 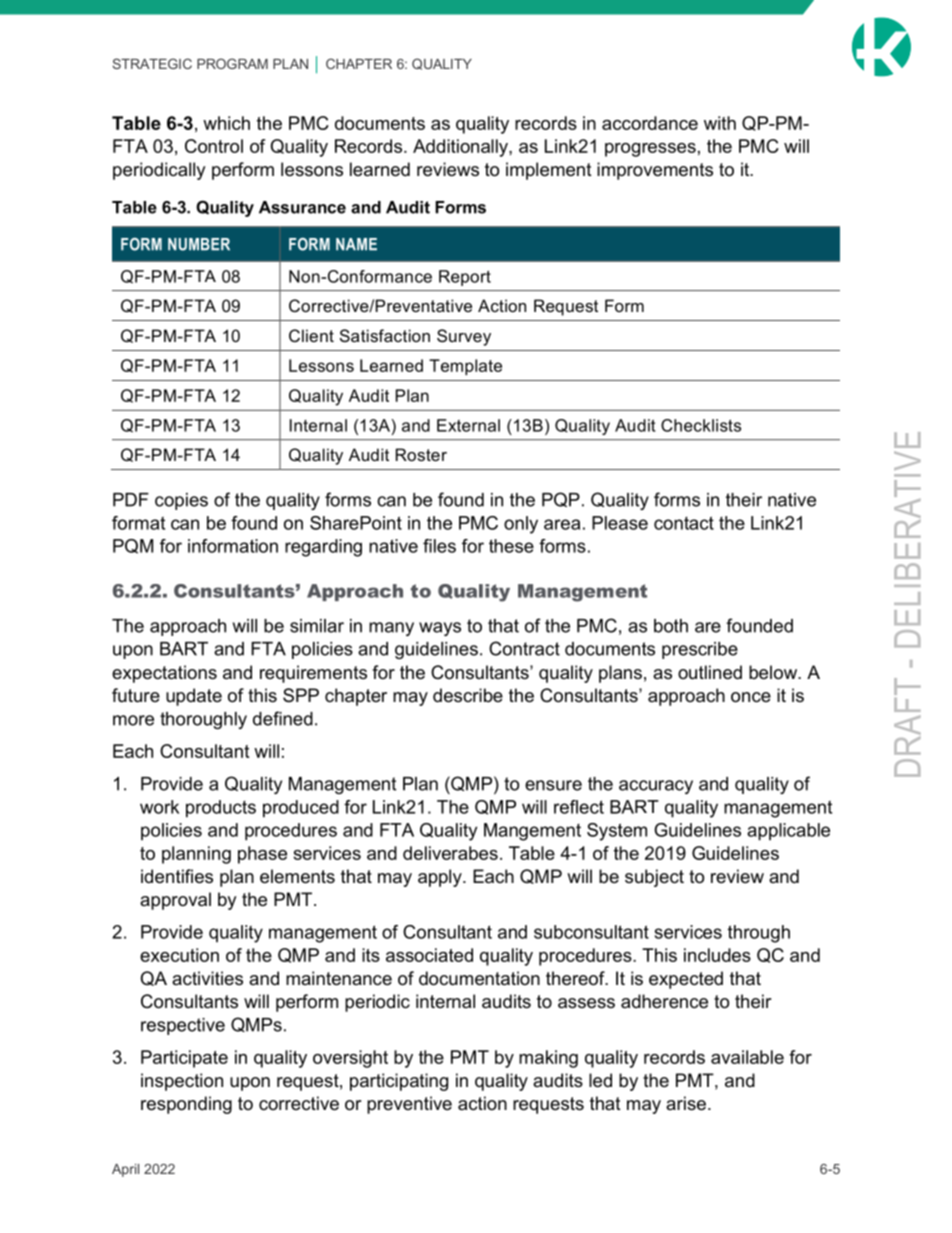 I want to click on Additionally, so click(x=461, y=148).
